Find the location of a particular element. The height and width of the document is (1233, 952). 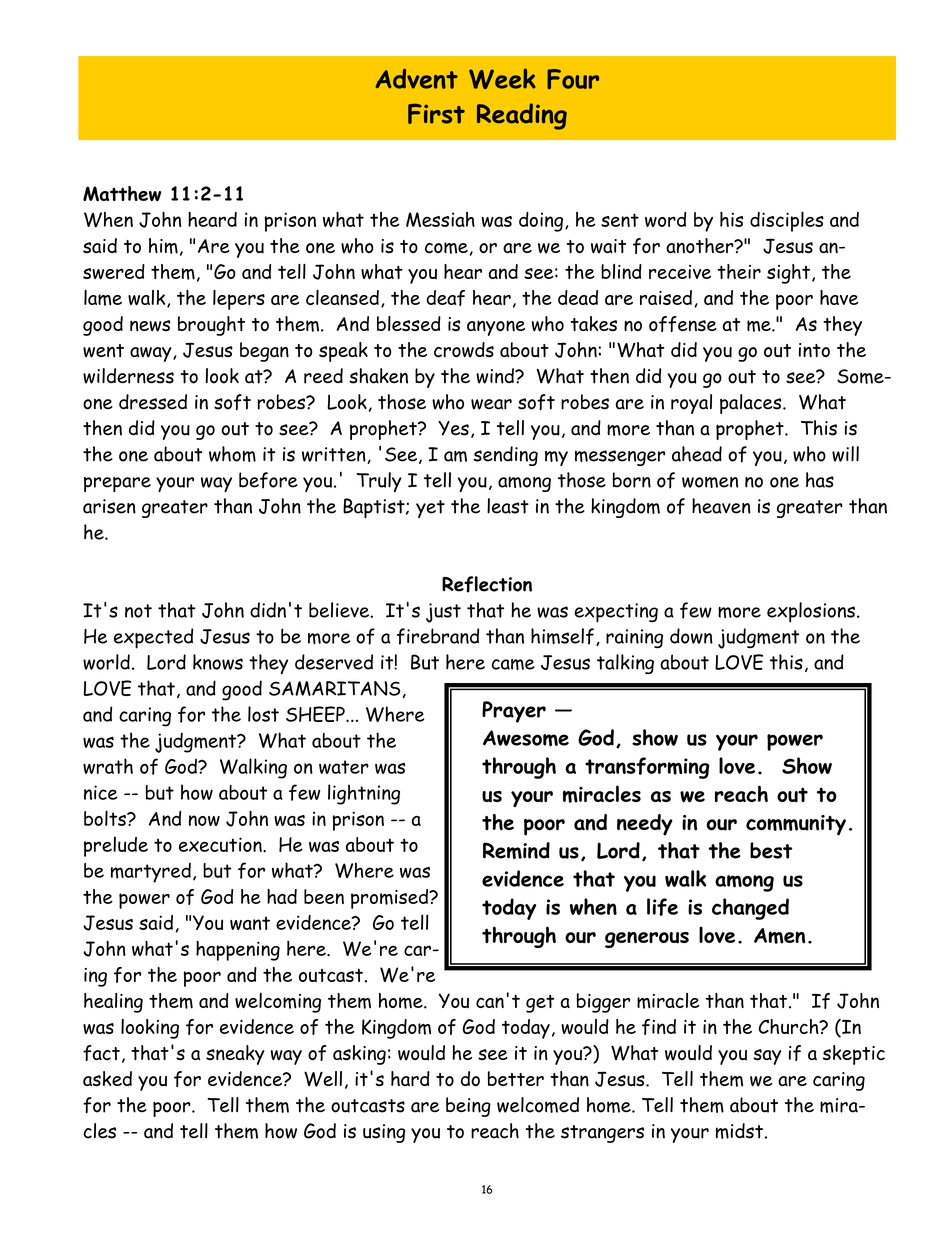

best is located at coordinates (771, 850).
